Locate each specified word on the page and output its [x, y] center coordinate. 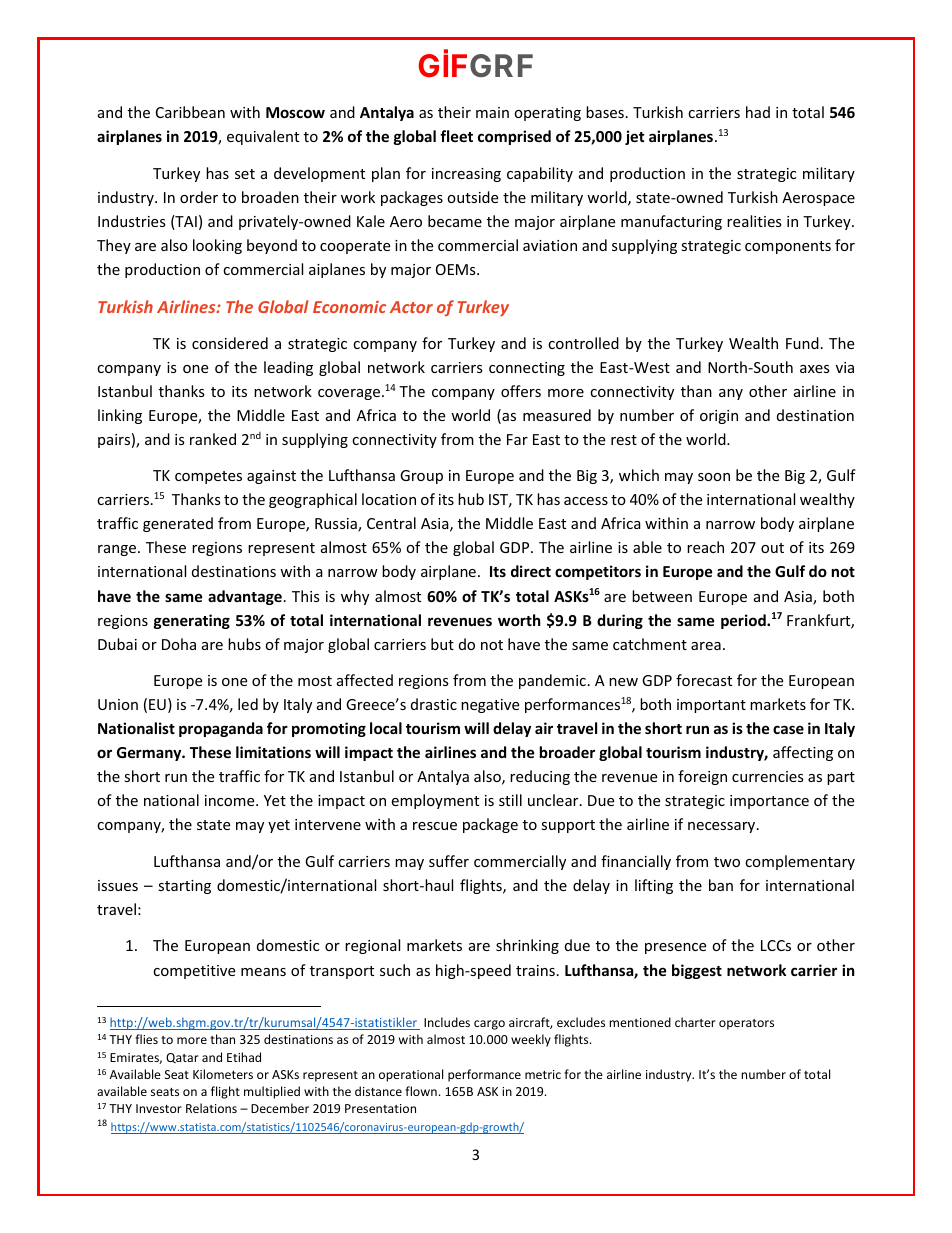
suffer [449, 861]
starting [184, 887]
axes [815, 369]
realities [754, 221]
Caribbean [190, 112]
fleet [456, 136]
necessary [723, 827]
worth [519, 620]
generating [192, 621]
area [706, 646]
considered [230, 343]
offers [521, 391]
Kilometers [223, 1074]
